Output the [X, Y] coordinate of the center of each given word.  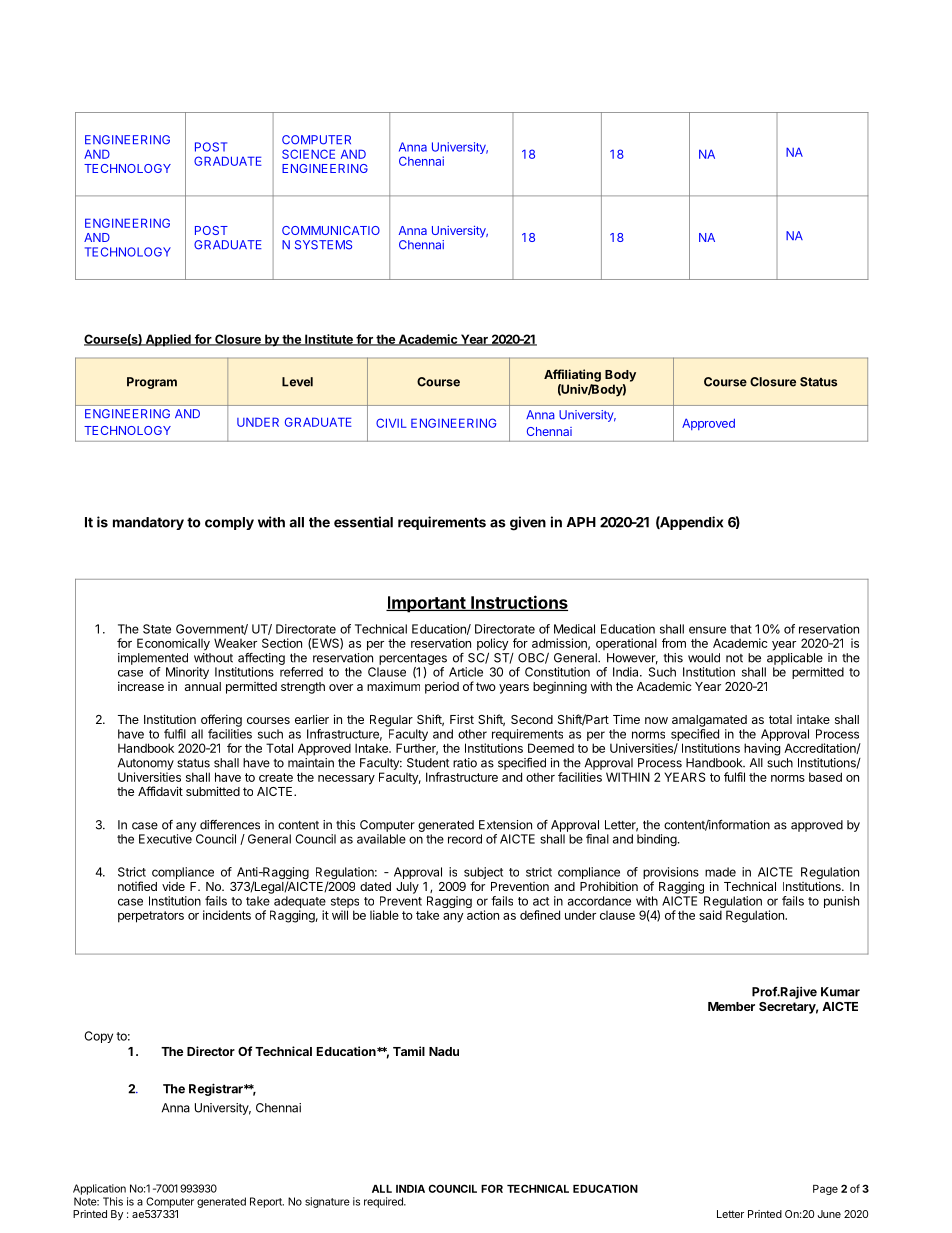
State [157, 629]
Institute [329, 340]
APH [581, 522]
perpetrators [151, 917]
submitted [213, 791]
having [762, 749]
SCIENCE [308, 154]
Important [426, 604]
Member [731, 1006]
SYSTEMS [323, 245]
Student [428, 763]
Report [267, 1202]
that [741, 629]
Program [152, 383]
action [483, 915]
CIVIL [391, 423]
